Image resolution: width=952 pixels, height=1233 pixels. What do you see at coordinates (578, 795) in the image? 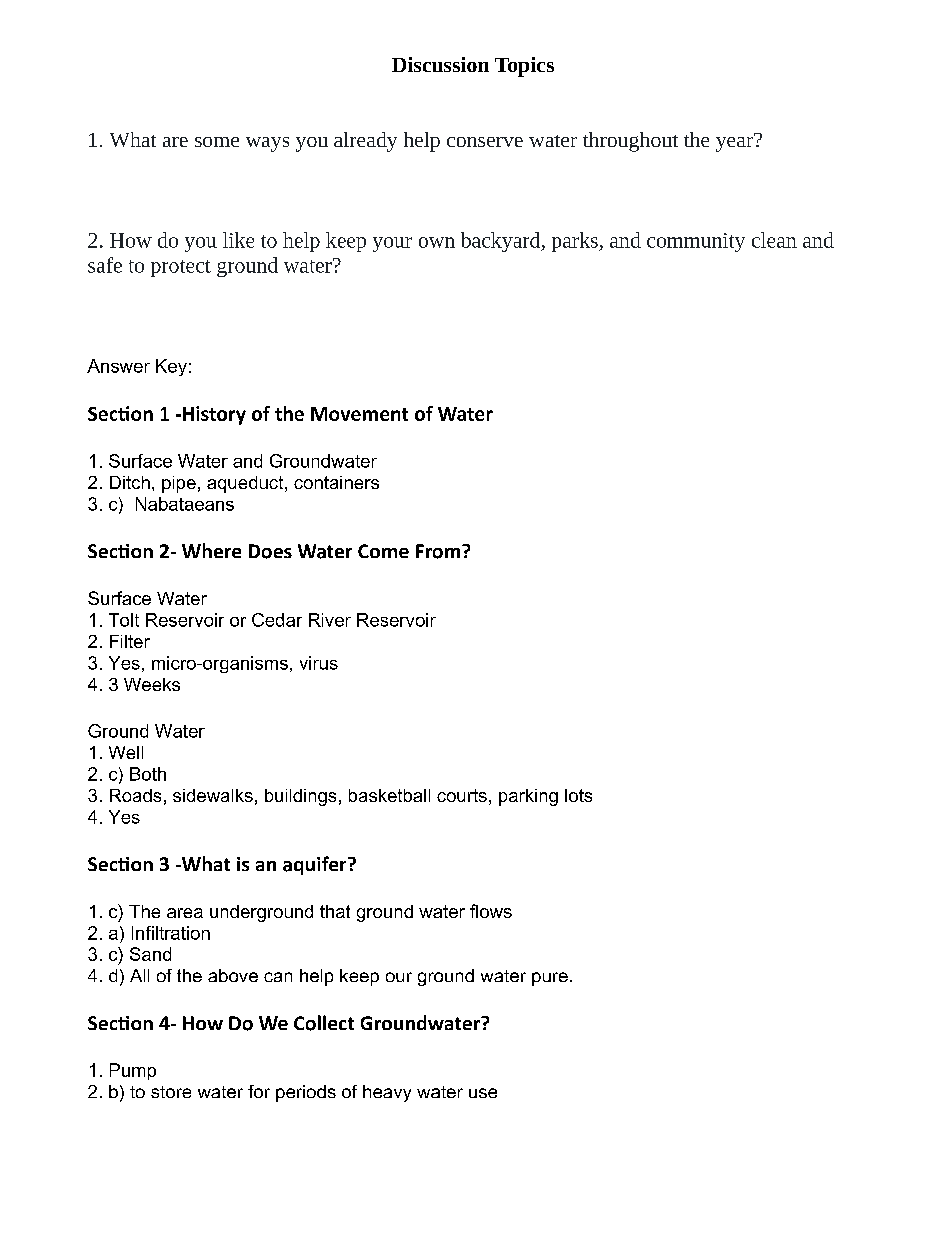
I see `lots` at bounding box center [578, 795].
